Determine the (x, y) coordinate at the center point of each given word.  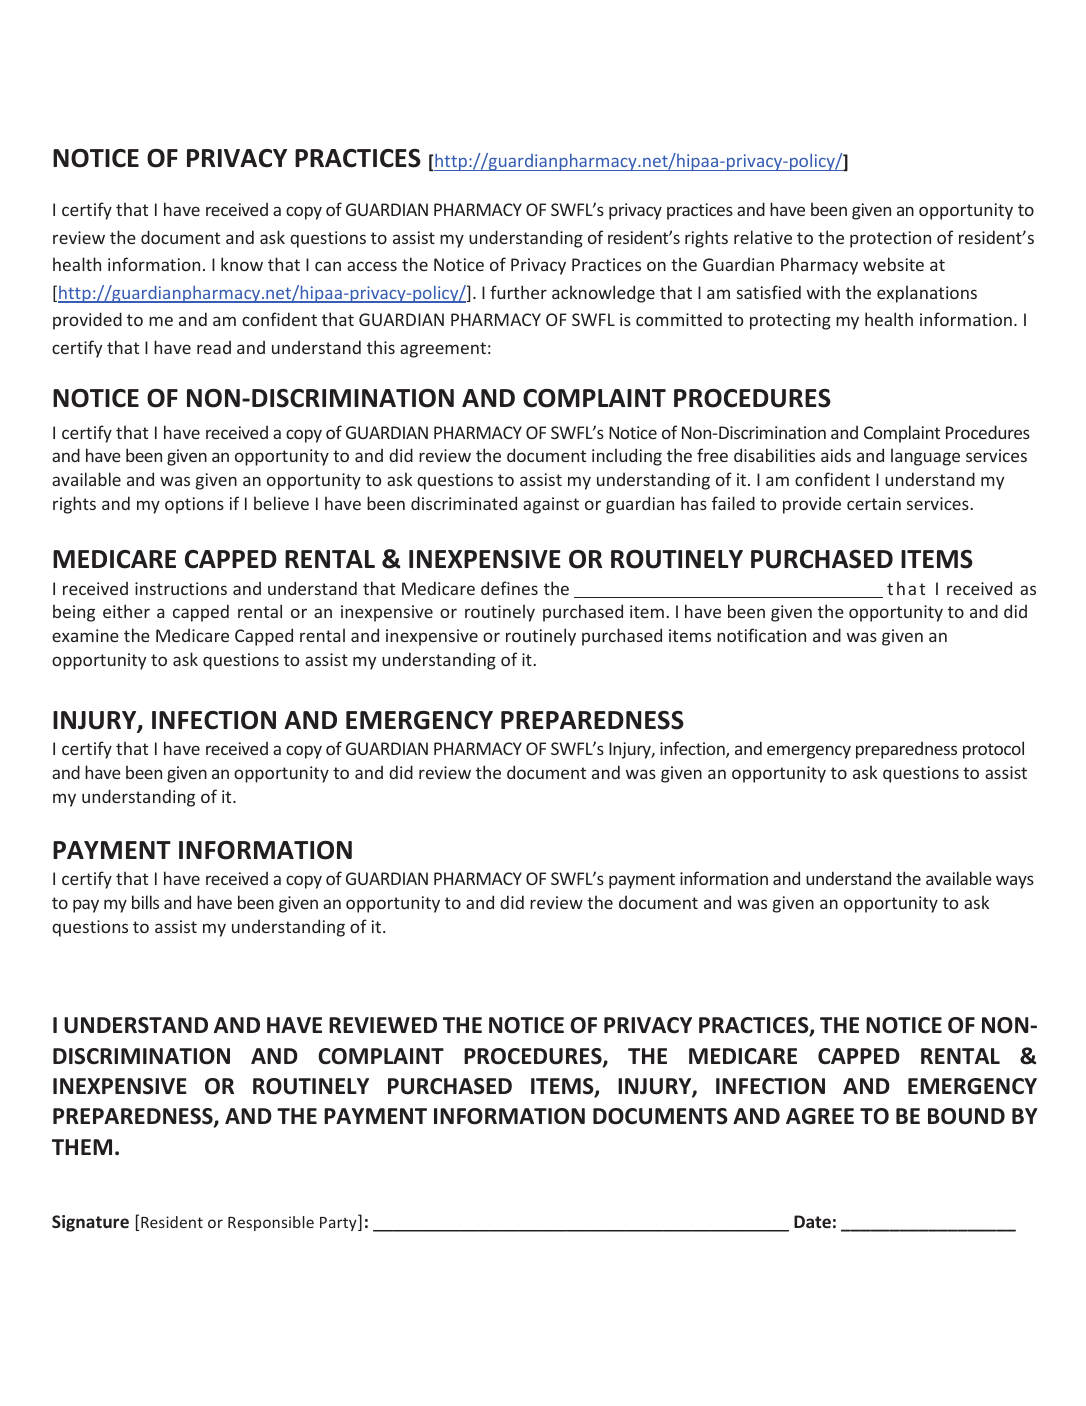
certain (874, 503)
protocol (993, 750)
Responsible (271, 1223)
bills (145, 902)
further (518, 292)
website (893, 264)
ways (1015, 882)
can (328, 266)
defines (509, 588)
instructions (181, 588)
